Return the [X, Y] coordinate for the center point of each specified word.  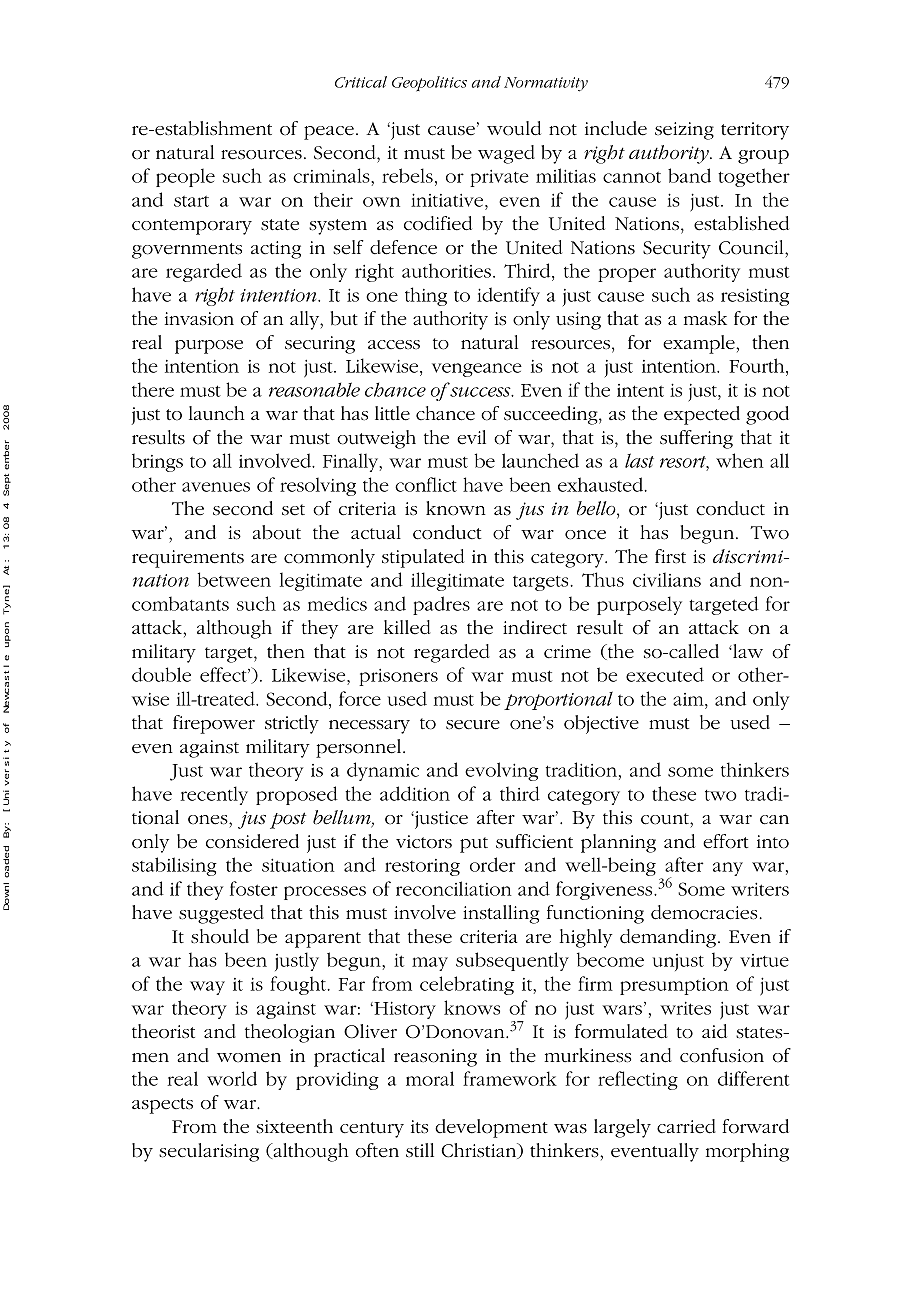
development [491, 1128]
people [185, 177]
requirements [188, 559]
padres [441, 605]
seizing [684, 131]
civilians [667, 579]
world [232, 1078]
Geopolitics [429, 84]
